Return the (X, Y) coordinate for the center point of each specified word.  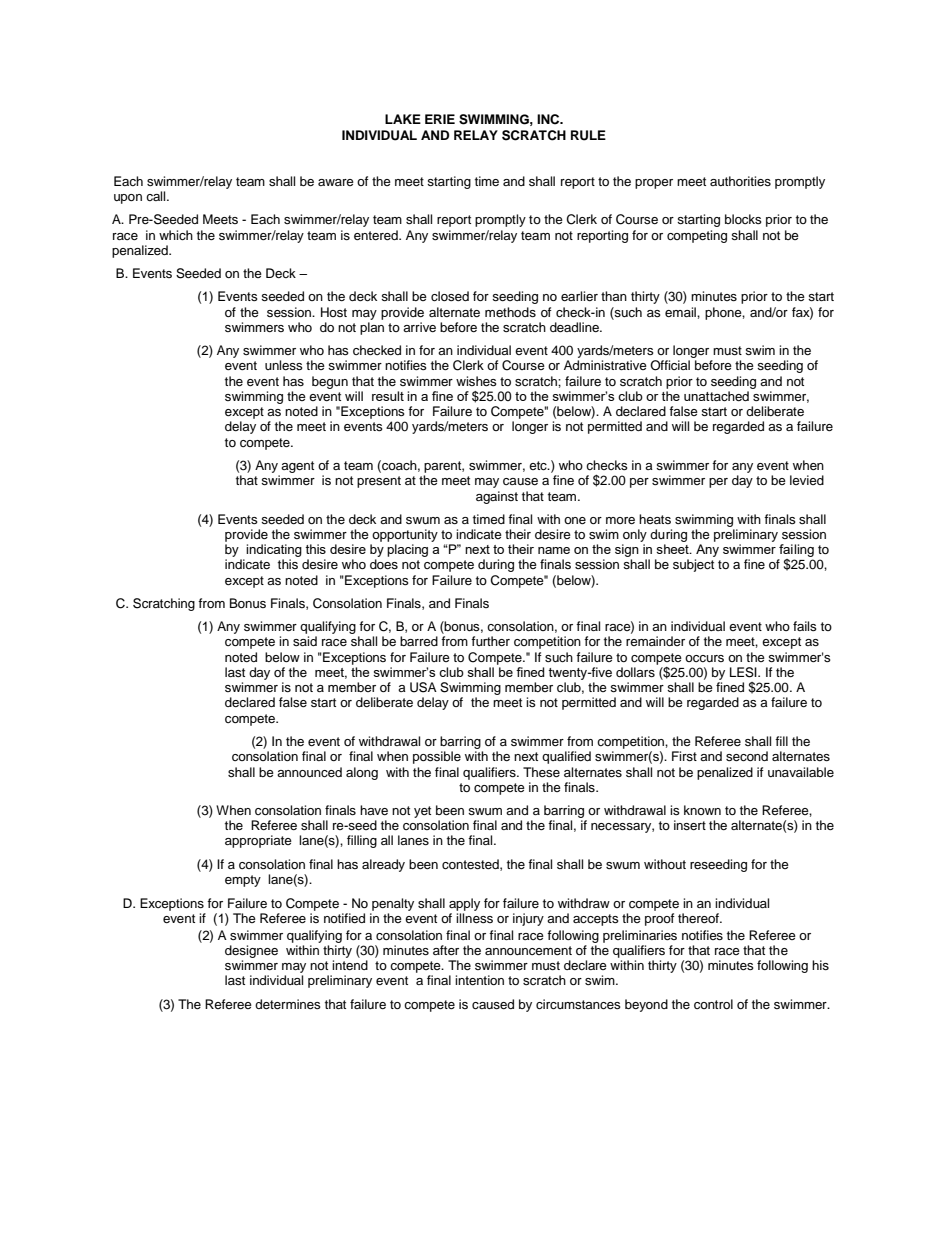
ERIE (440, 119)
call (157, 196)
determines (288, 1004)
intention (479, 980)
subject (693, 565)
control (713, 1004)
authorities (740, 181)
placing (407, 550)
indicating (274, 552)
